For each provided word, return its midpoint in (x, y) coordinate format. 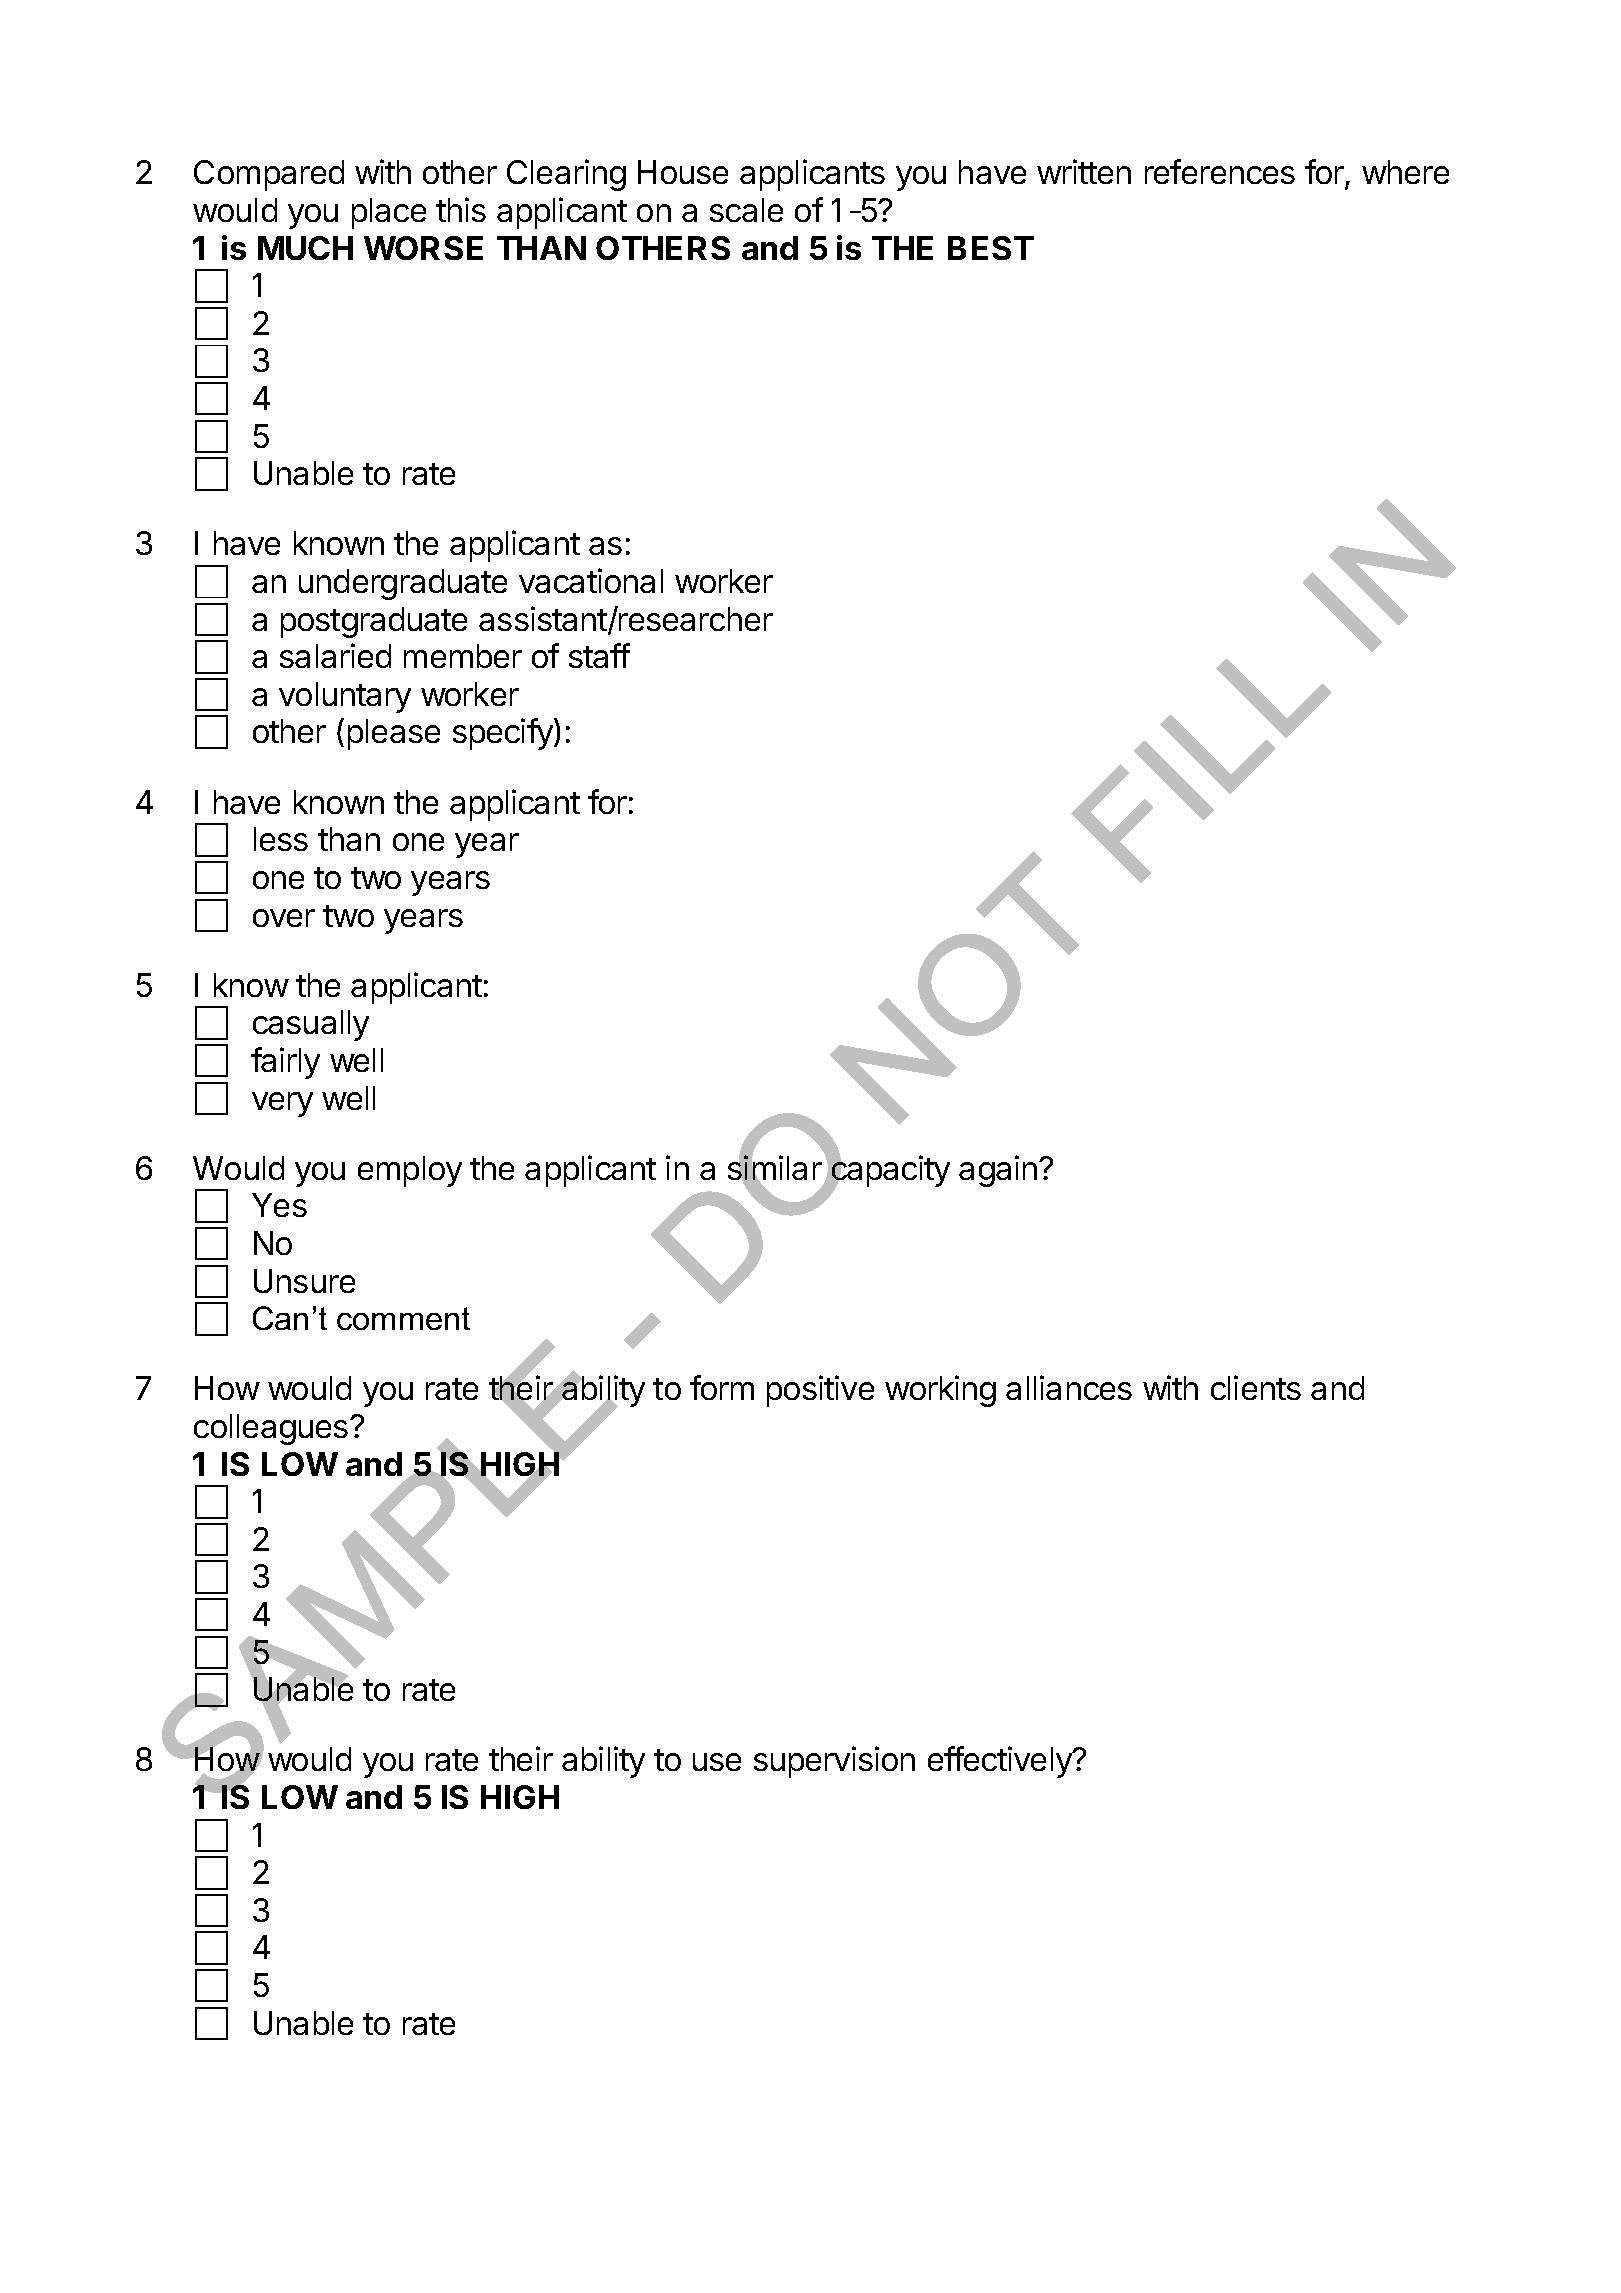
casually (311, 1025)
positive (820, 1391)
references (1220, 171)
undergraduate (403, 584)
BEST (991, 248)
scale (746, 210)
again (998, 1171)
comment (403, 1318)
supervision (834, 1762)
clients (1256, 1387)
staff (599, 655)
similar (775, 1168)
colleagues (271, 1429)
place (389, 213)
